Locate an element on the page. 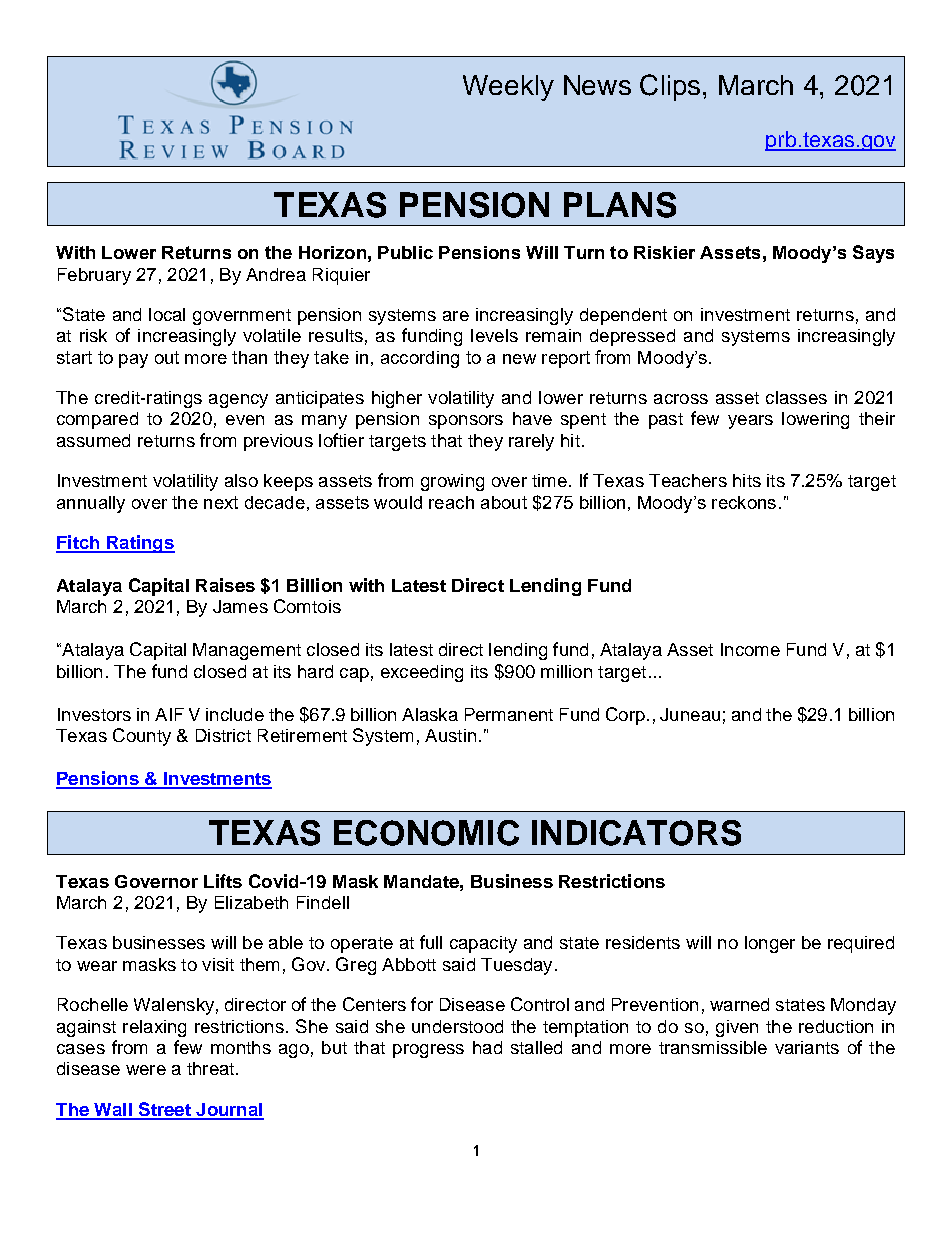 This image has width=952, height=1233. February is located at coordinates (94, 276).
